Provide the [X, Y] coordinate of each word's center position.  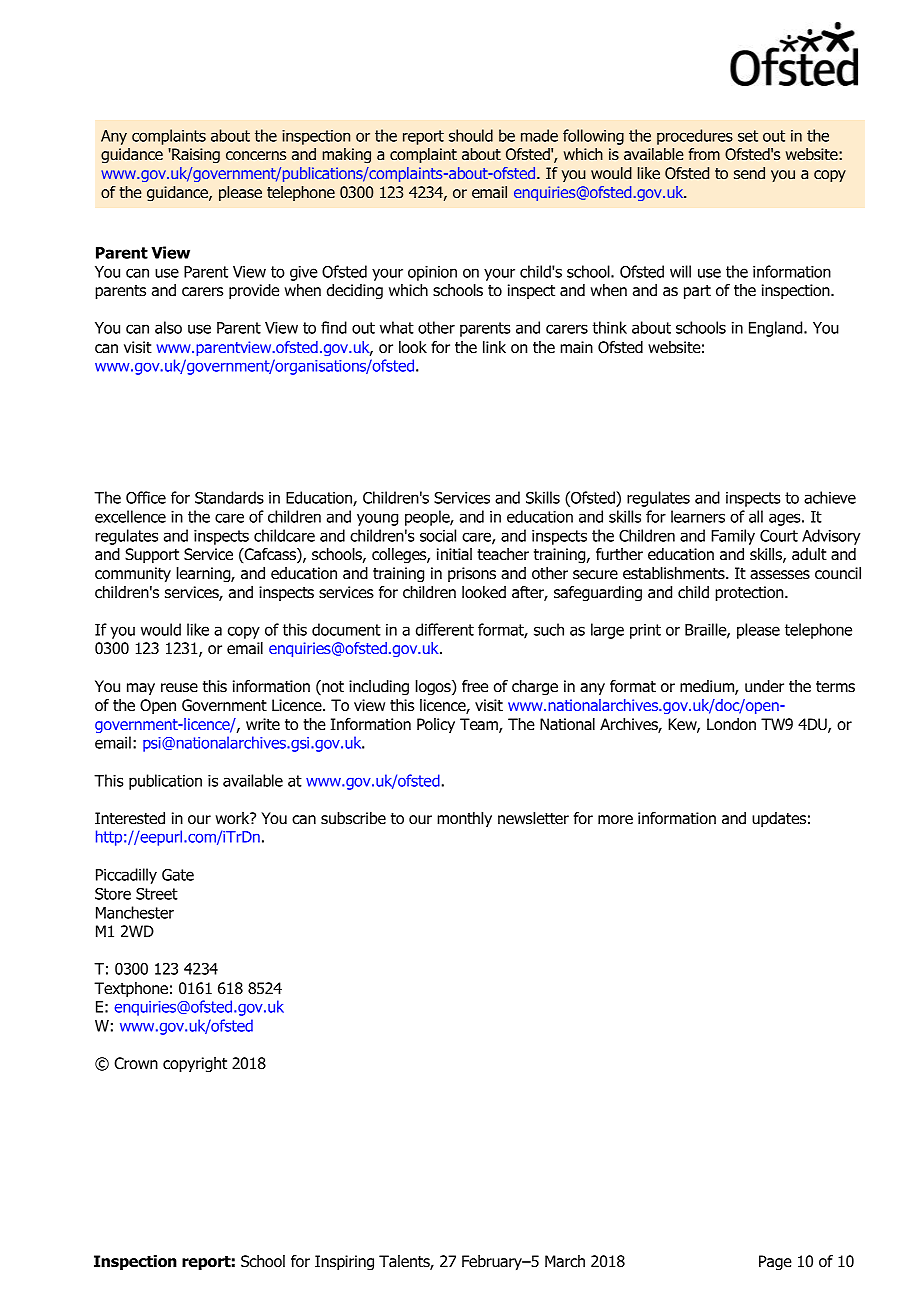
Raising [195, 156]
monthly [464, 819]
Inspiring [344, 1263]
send [749, 173]
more [615, 820]
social [438, 535]
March [565, 1261]
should [471, 135]
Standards [229, 497]
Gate [178, 875]
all [756, 516]
